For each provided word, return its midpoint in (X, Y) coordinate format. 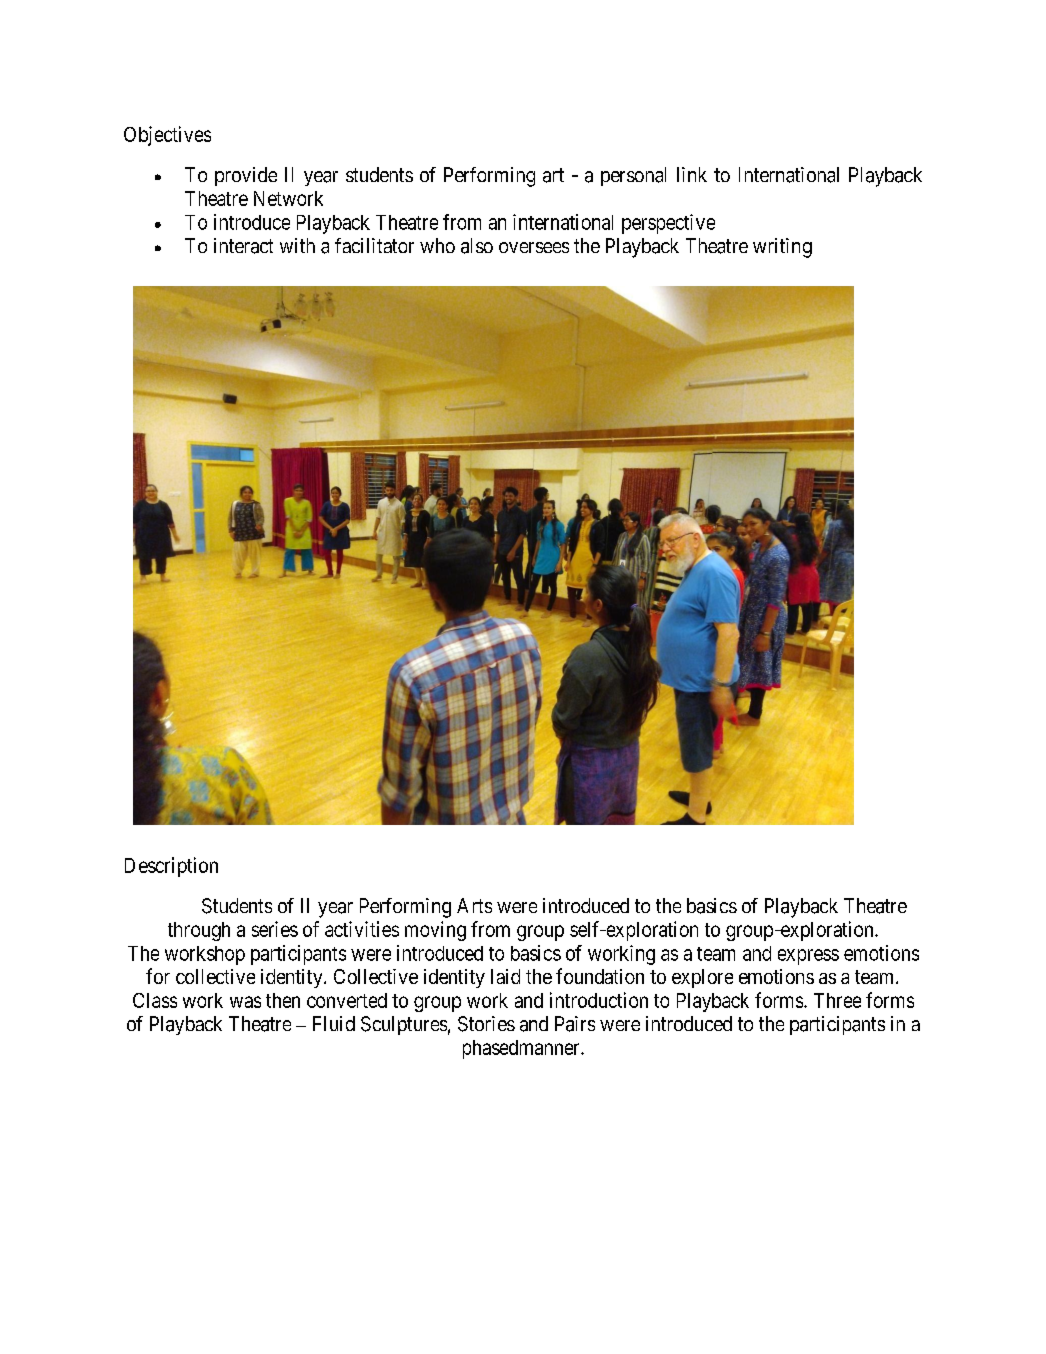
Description (171, 867)
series (275, 929)
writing (782, 248)
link (692, 174)
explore (702, 978)
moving (435, 931)
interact (243, 246)
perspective (668, 224)
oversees (534, 247)
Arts (474, 905)
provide (246, 176)
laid (505, 976)
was (245, 1002)
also (477, 246)
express (808, 957)
